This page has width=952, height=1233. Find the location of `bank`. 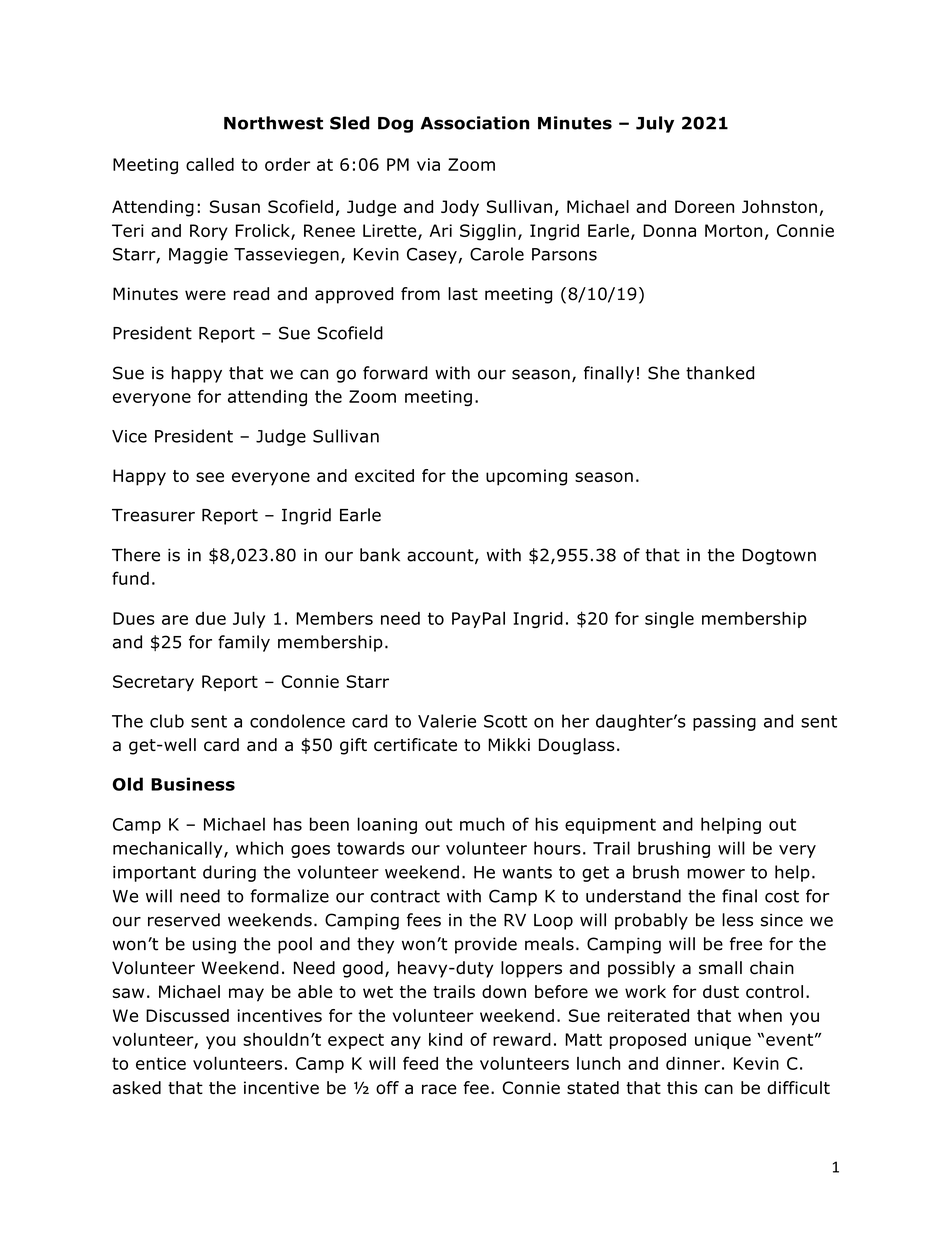

bank is located at coordinates (380, 555).
